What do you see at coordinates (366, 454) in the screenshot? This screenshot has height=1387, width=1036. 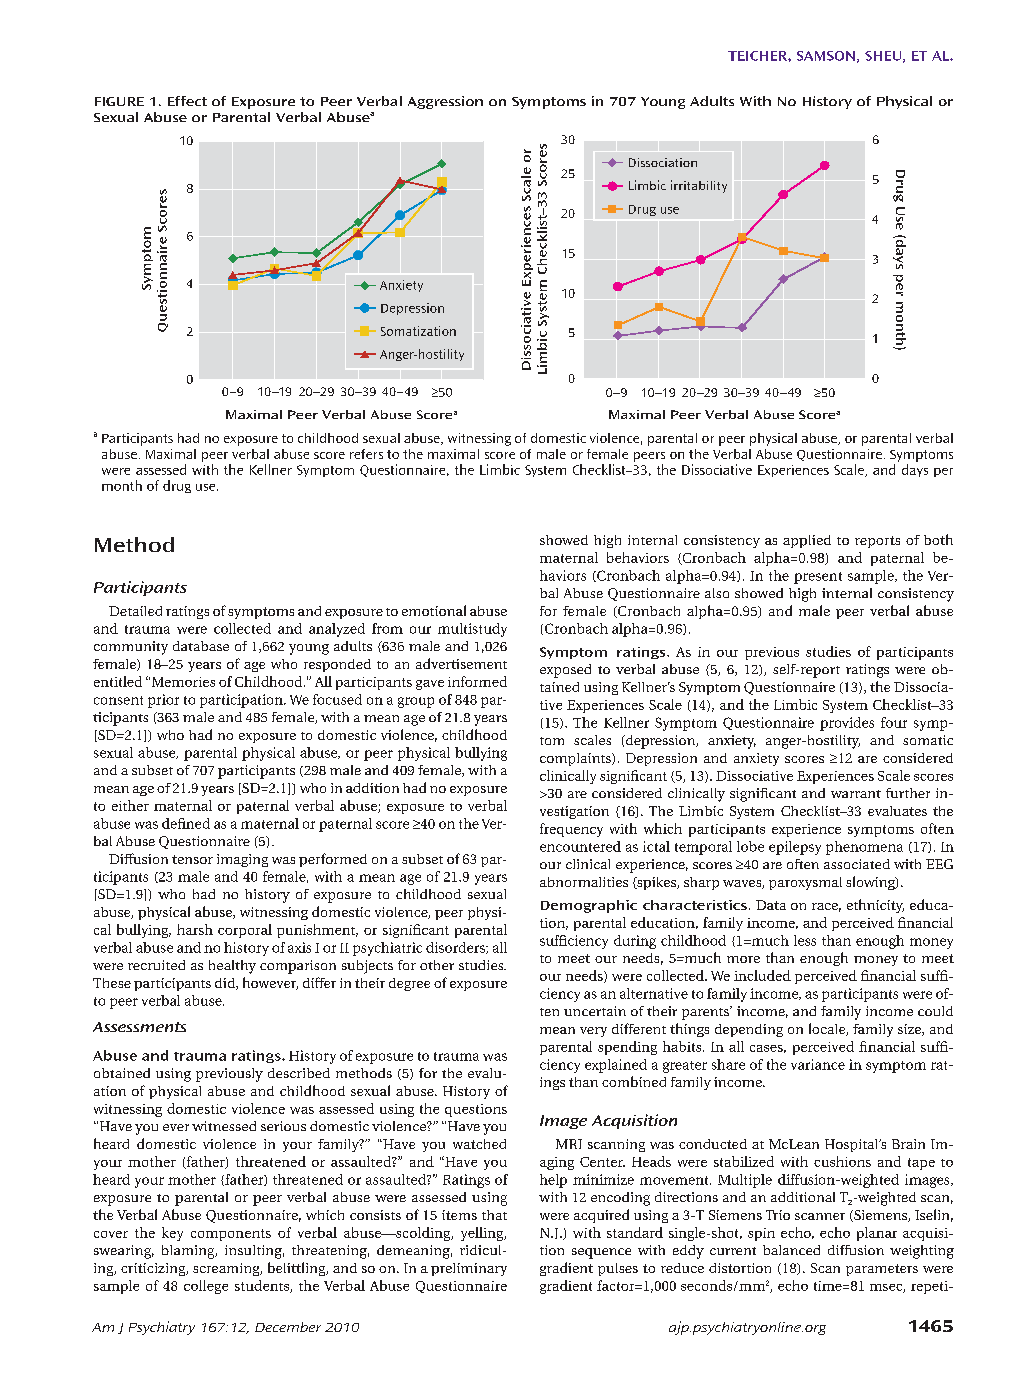 I see `refers` at bounding box center [366, 454].
